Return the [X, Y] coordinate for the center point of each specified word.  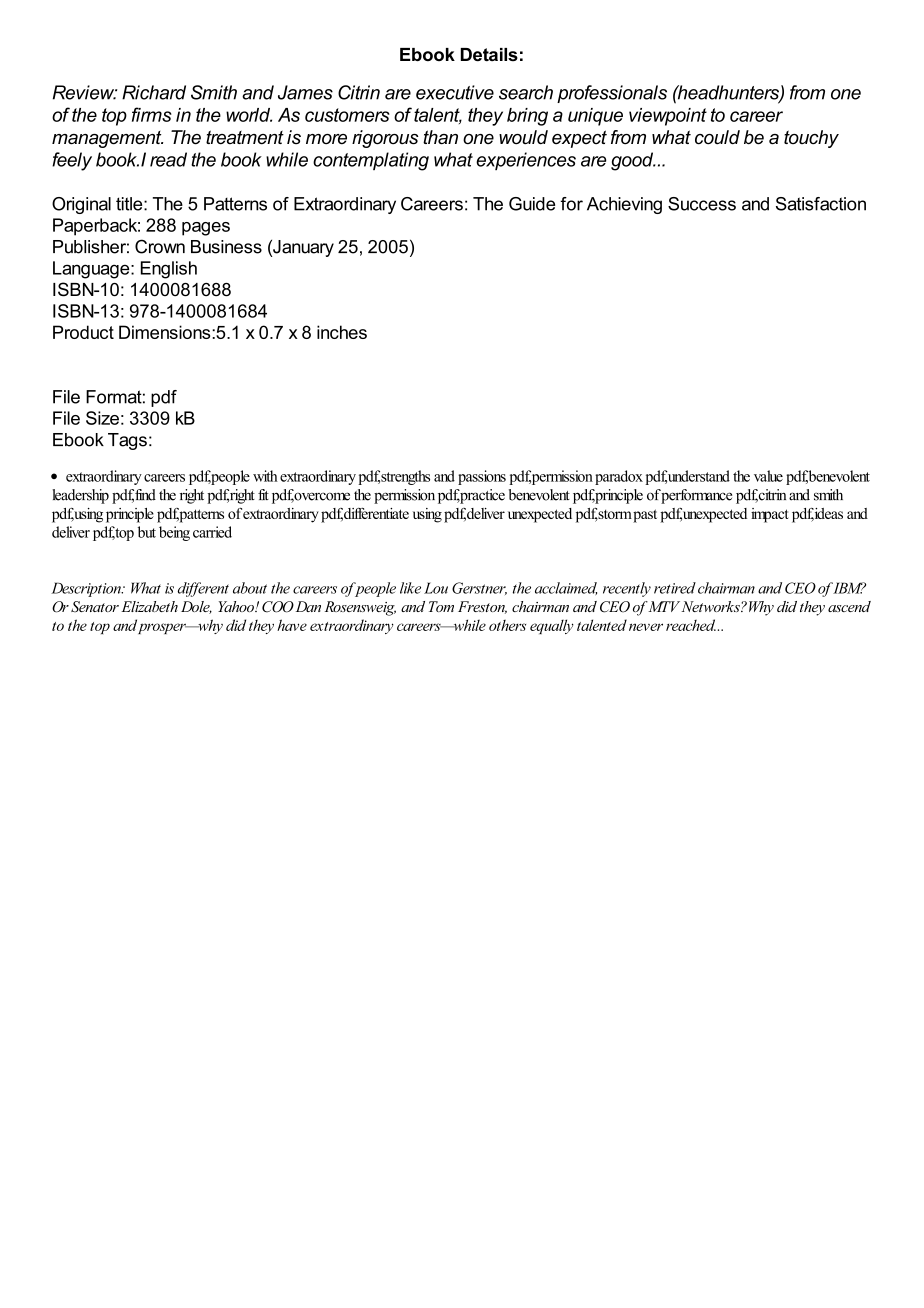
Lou [436, 588]
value [768, 476]
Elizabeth [149, 606]
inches [342, 332]
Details [489, 54]
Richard [154, 92]
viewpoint [668, 117]
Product [83, 332]
